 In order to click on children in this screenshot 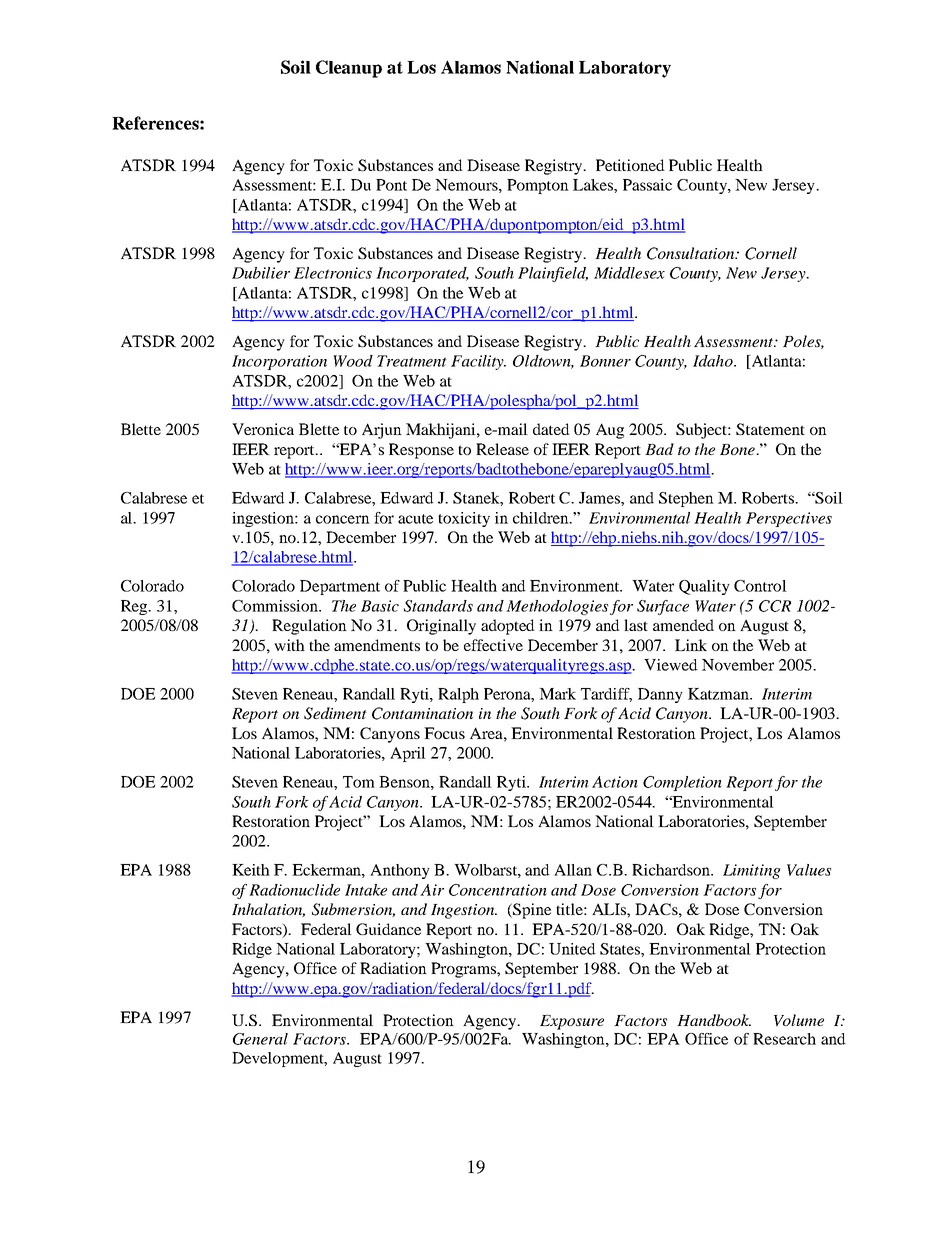, I will do `click(542, 518)`.
